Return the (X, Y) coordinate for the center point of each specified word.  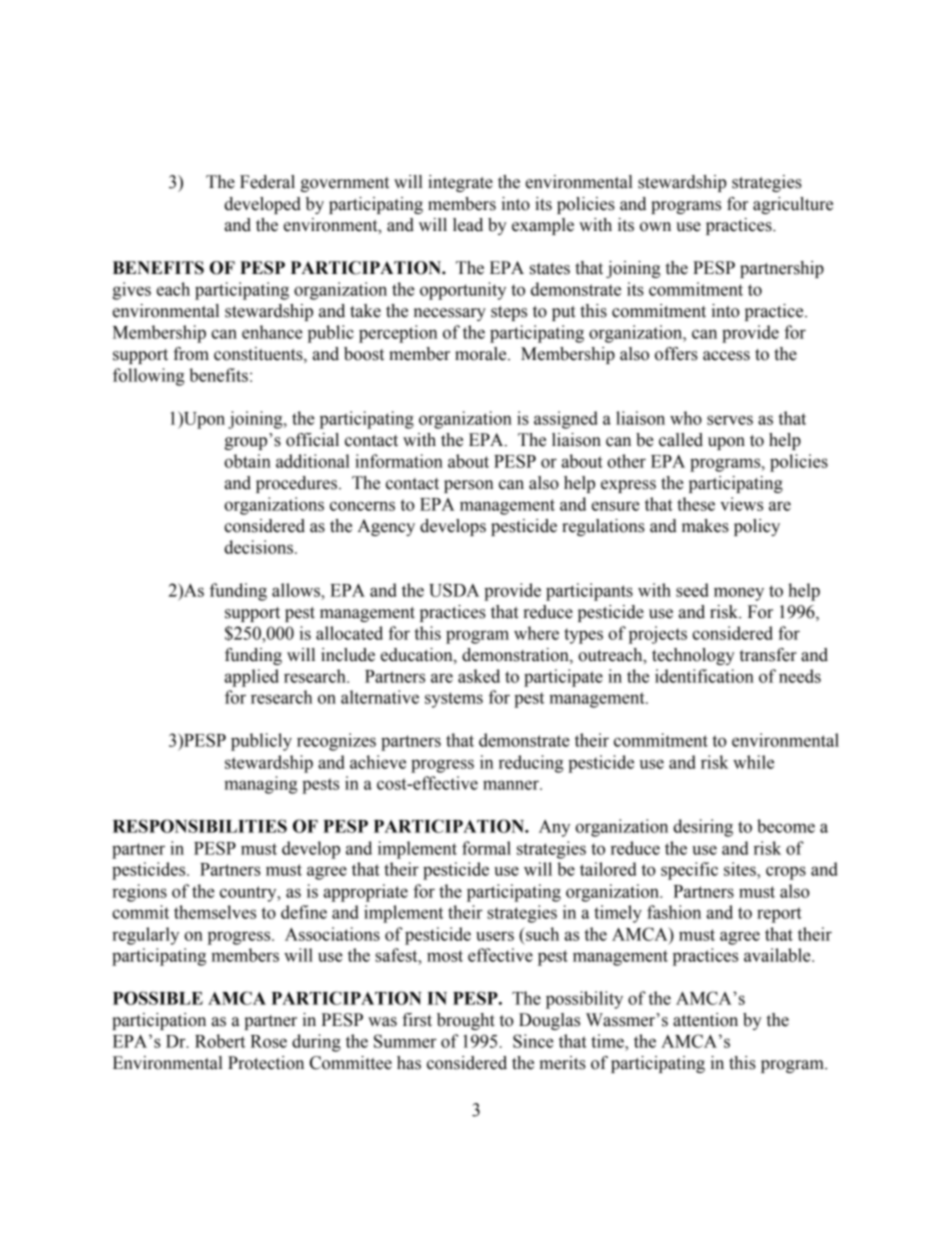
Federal (267, 182)
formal (486, 848)
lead (468, 225)
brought (466, 1021)
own (655, 227)
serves (730, 420)
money (739, 594)
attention (705, 1020)
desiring (703, 828)
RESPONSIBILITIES (200, 826)
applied (252, 678)
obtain (247, 461)
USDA (454, 590)
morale (482, 354)
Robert (220, 1041)
